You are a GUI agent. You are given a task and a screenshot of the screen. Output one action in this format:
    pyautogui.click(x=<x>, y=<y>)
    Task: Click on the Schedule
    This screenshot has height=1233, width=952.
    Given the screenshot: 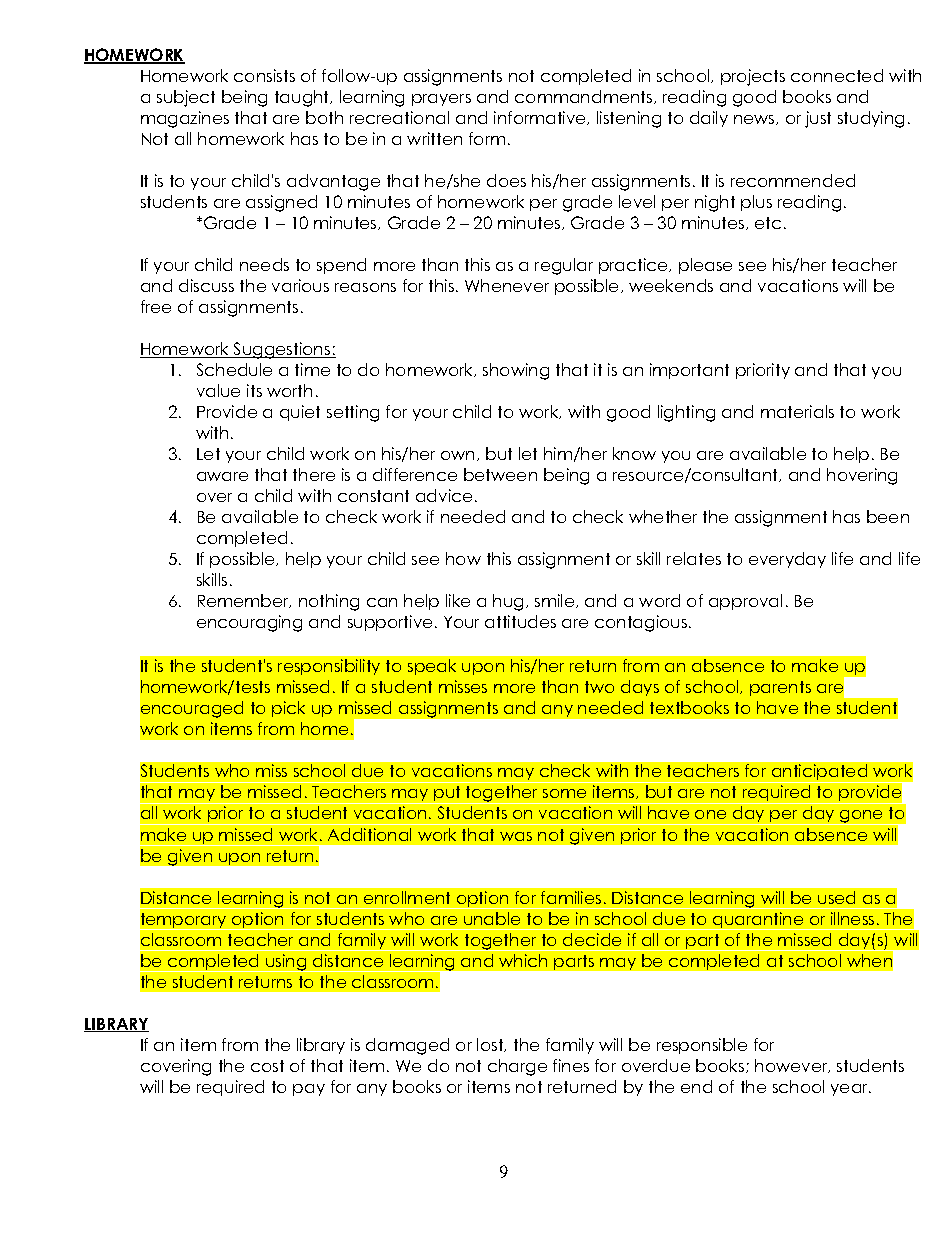 What is the action you would take?
    pyautogui.click(x=234, y=369)
